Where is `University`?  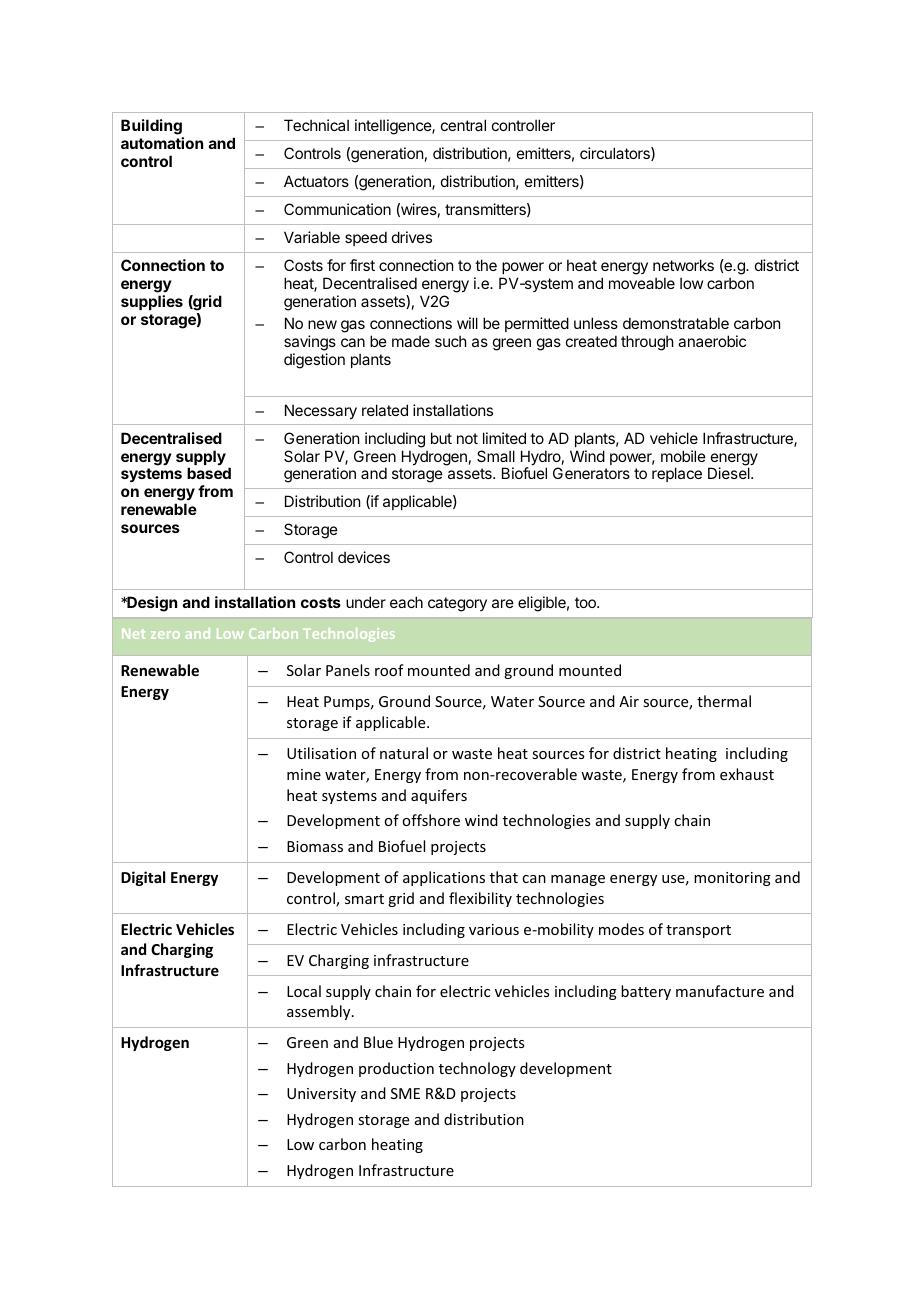
University is located at coordinates (321, 1095).
